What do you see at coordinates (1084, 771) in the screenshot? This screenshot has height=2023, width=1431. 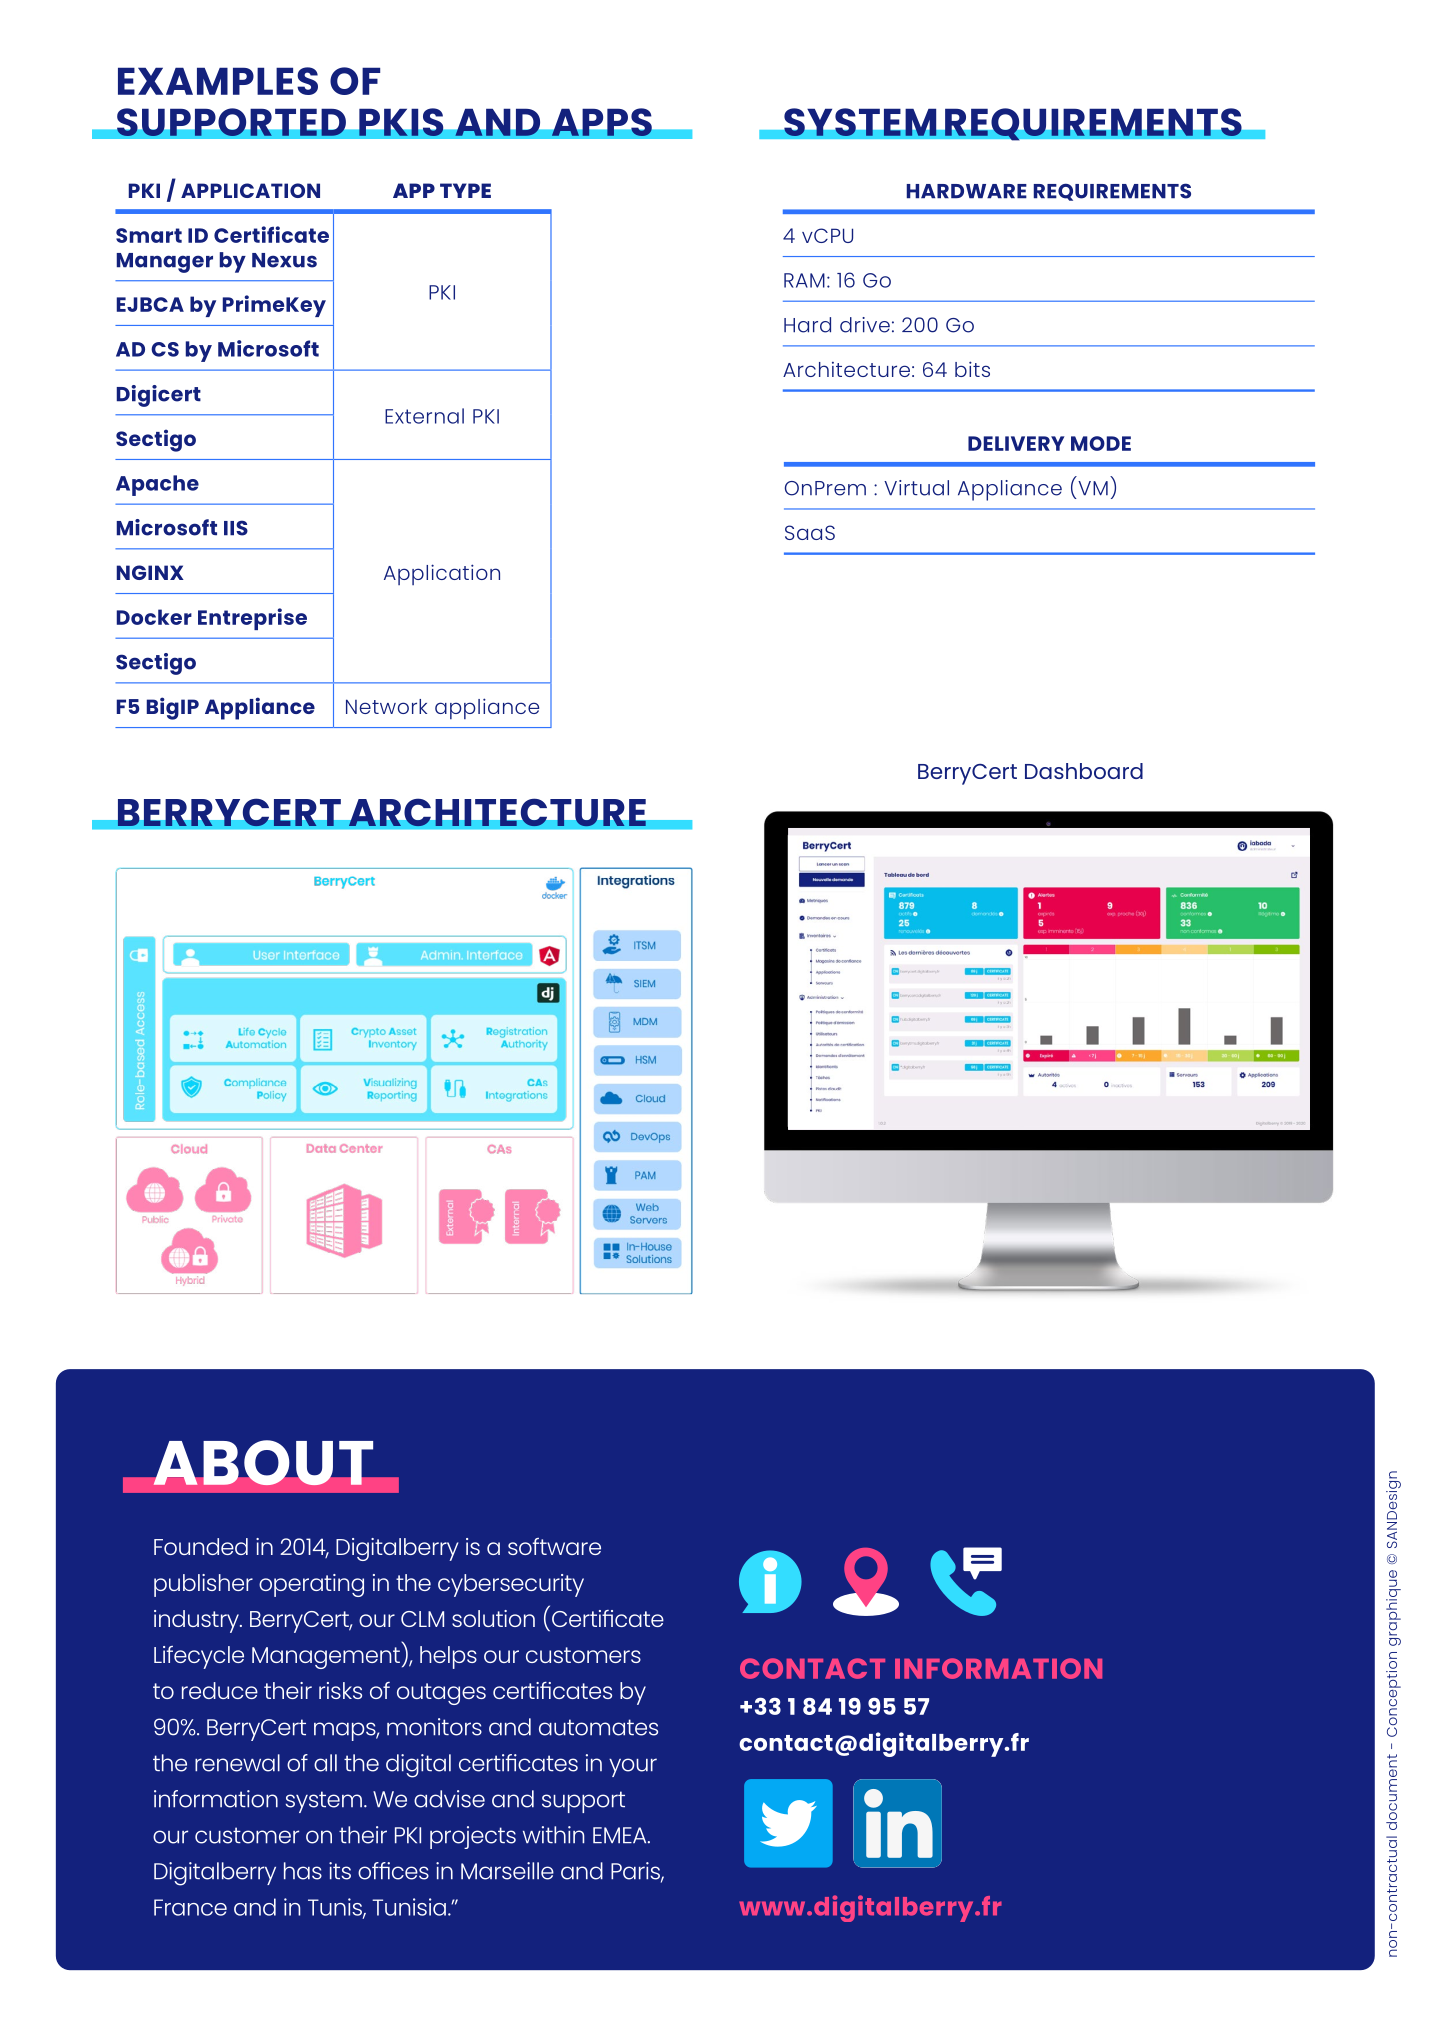 I see `Dashboard` at bounding box center [1084, 771].
